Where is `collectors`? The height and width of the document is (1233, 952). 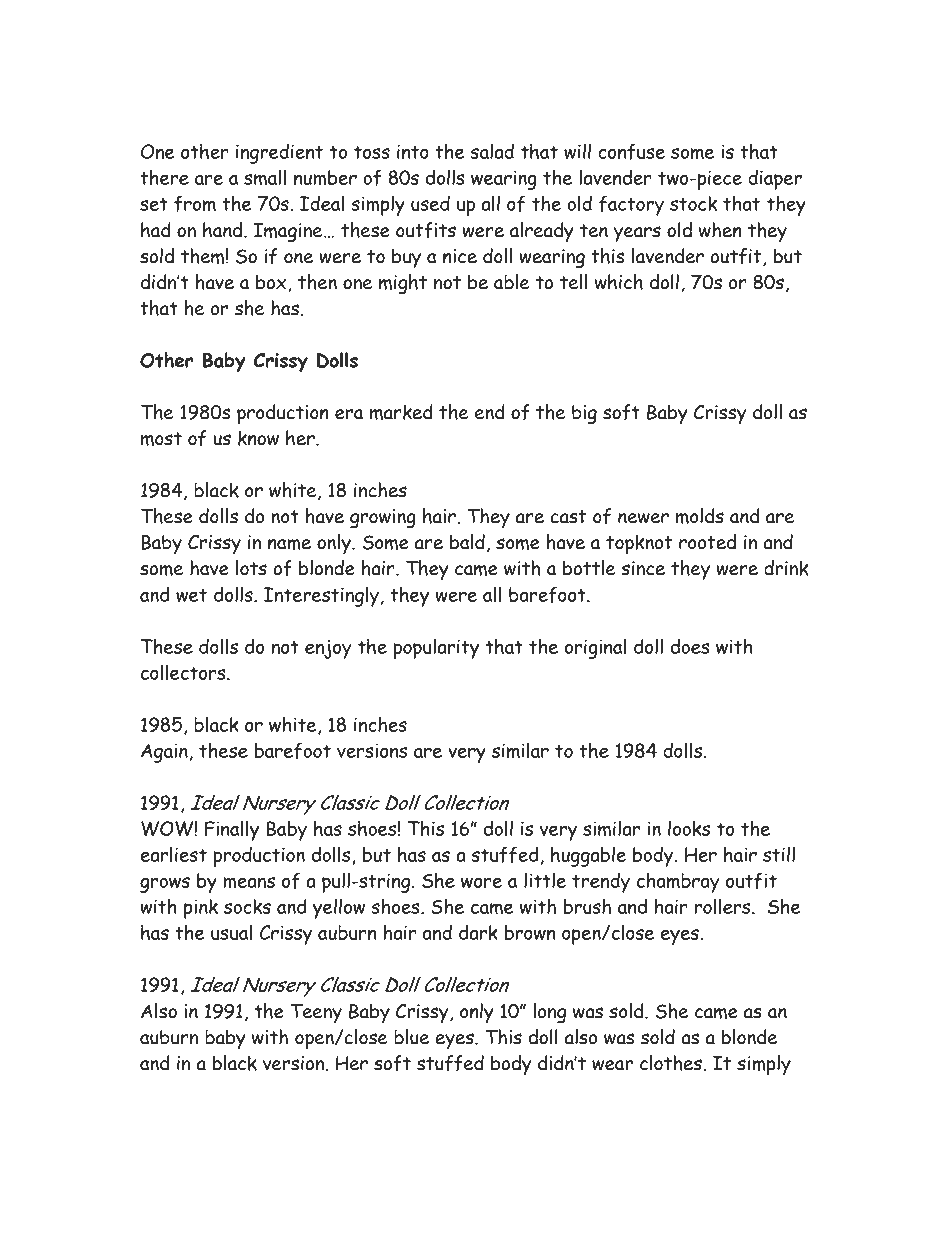 collectors is located at coordinates (184, 672).
